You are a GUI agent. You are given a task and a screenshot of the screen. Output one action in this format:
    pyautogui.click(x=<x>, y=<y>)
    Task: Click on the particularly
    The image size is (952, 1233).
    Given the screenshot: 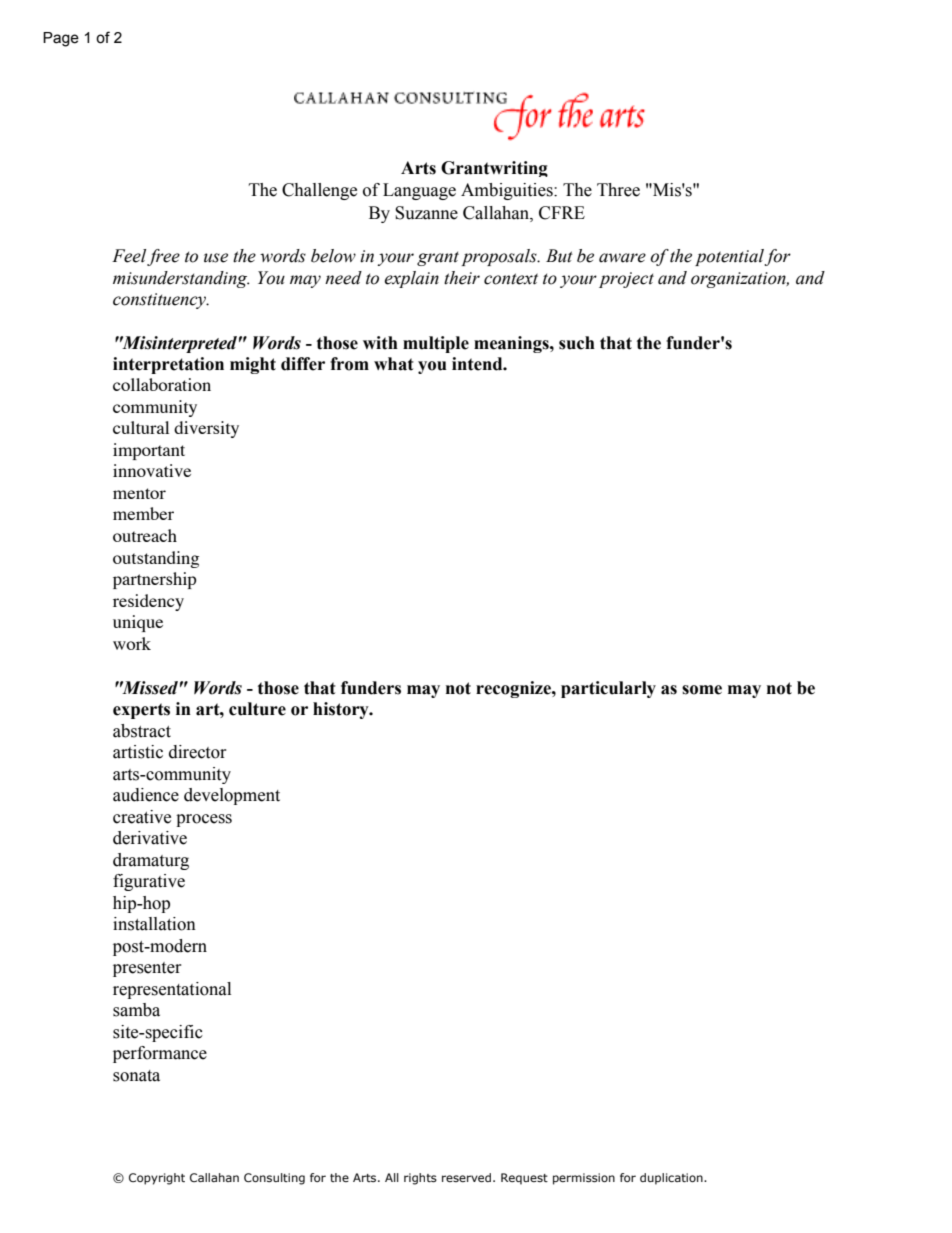 What is the action you would take?
    pyautogui.click(x=608, y=689)
